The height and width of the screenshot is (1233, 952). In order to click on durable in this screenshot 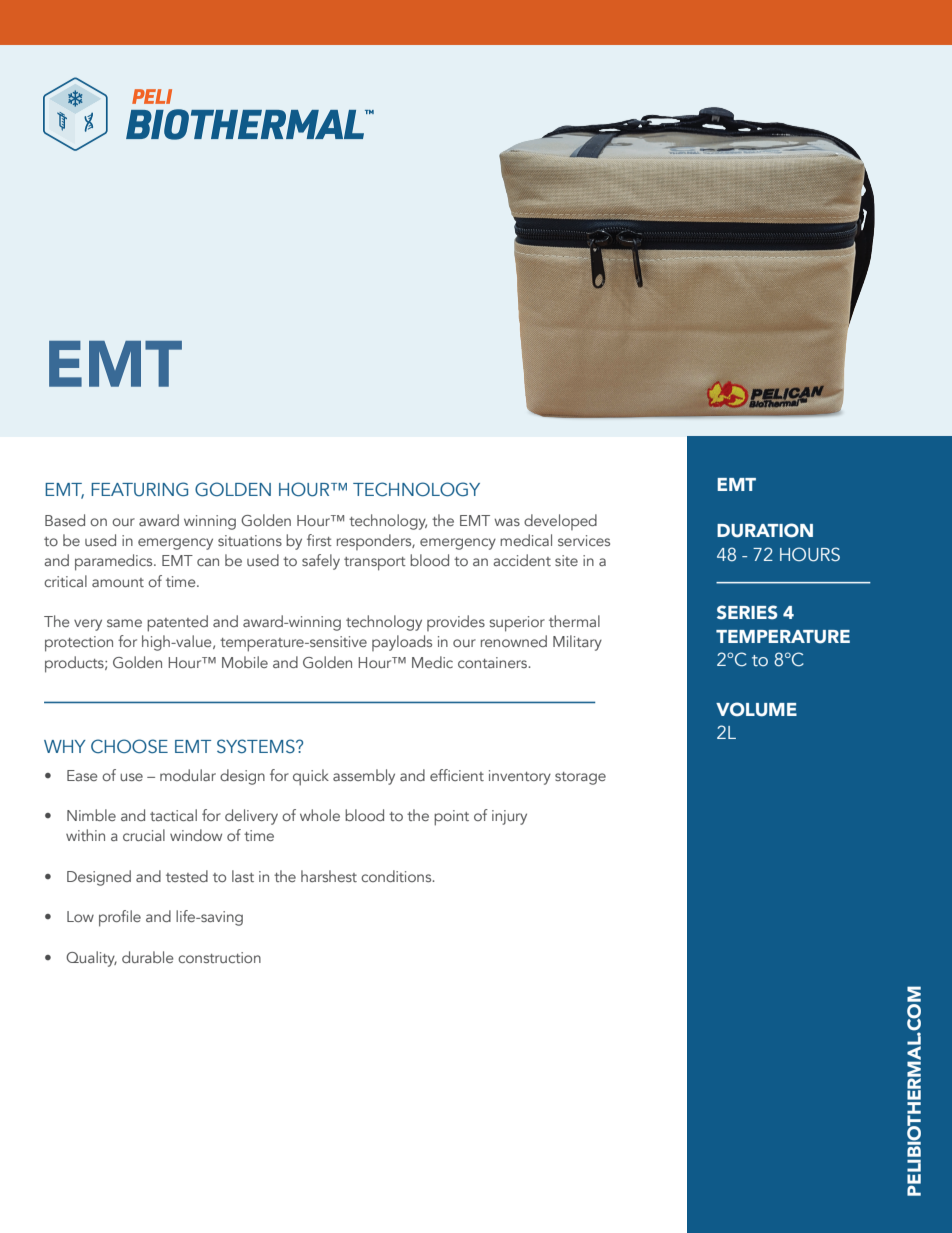, I will do `click(147, 957)`.
